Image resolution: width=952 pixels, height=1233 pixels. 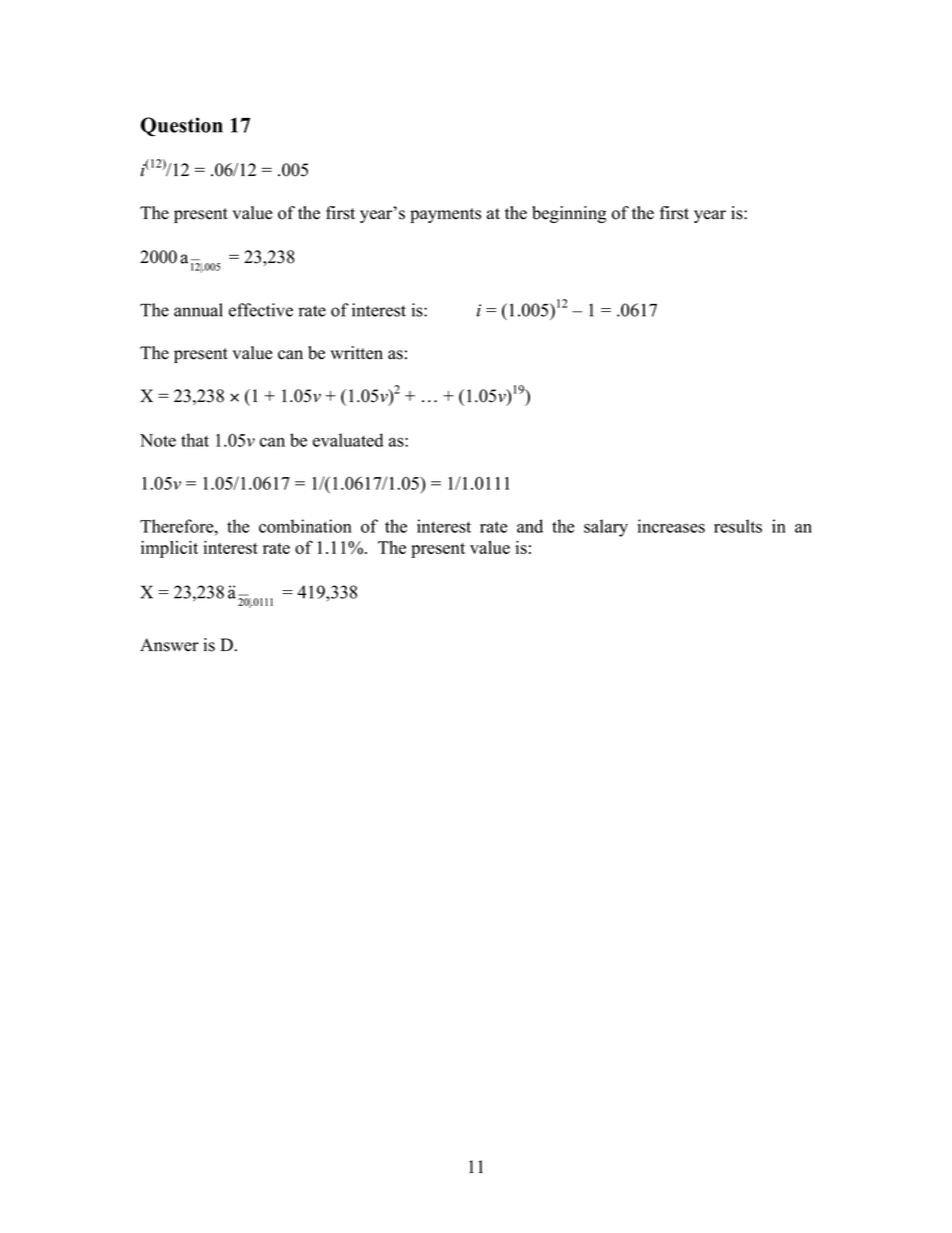 What do you see at coordinates (182, 126) in the screenshot?
I see `Question` at bounding box center [182, 126].
